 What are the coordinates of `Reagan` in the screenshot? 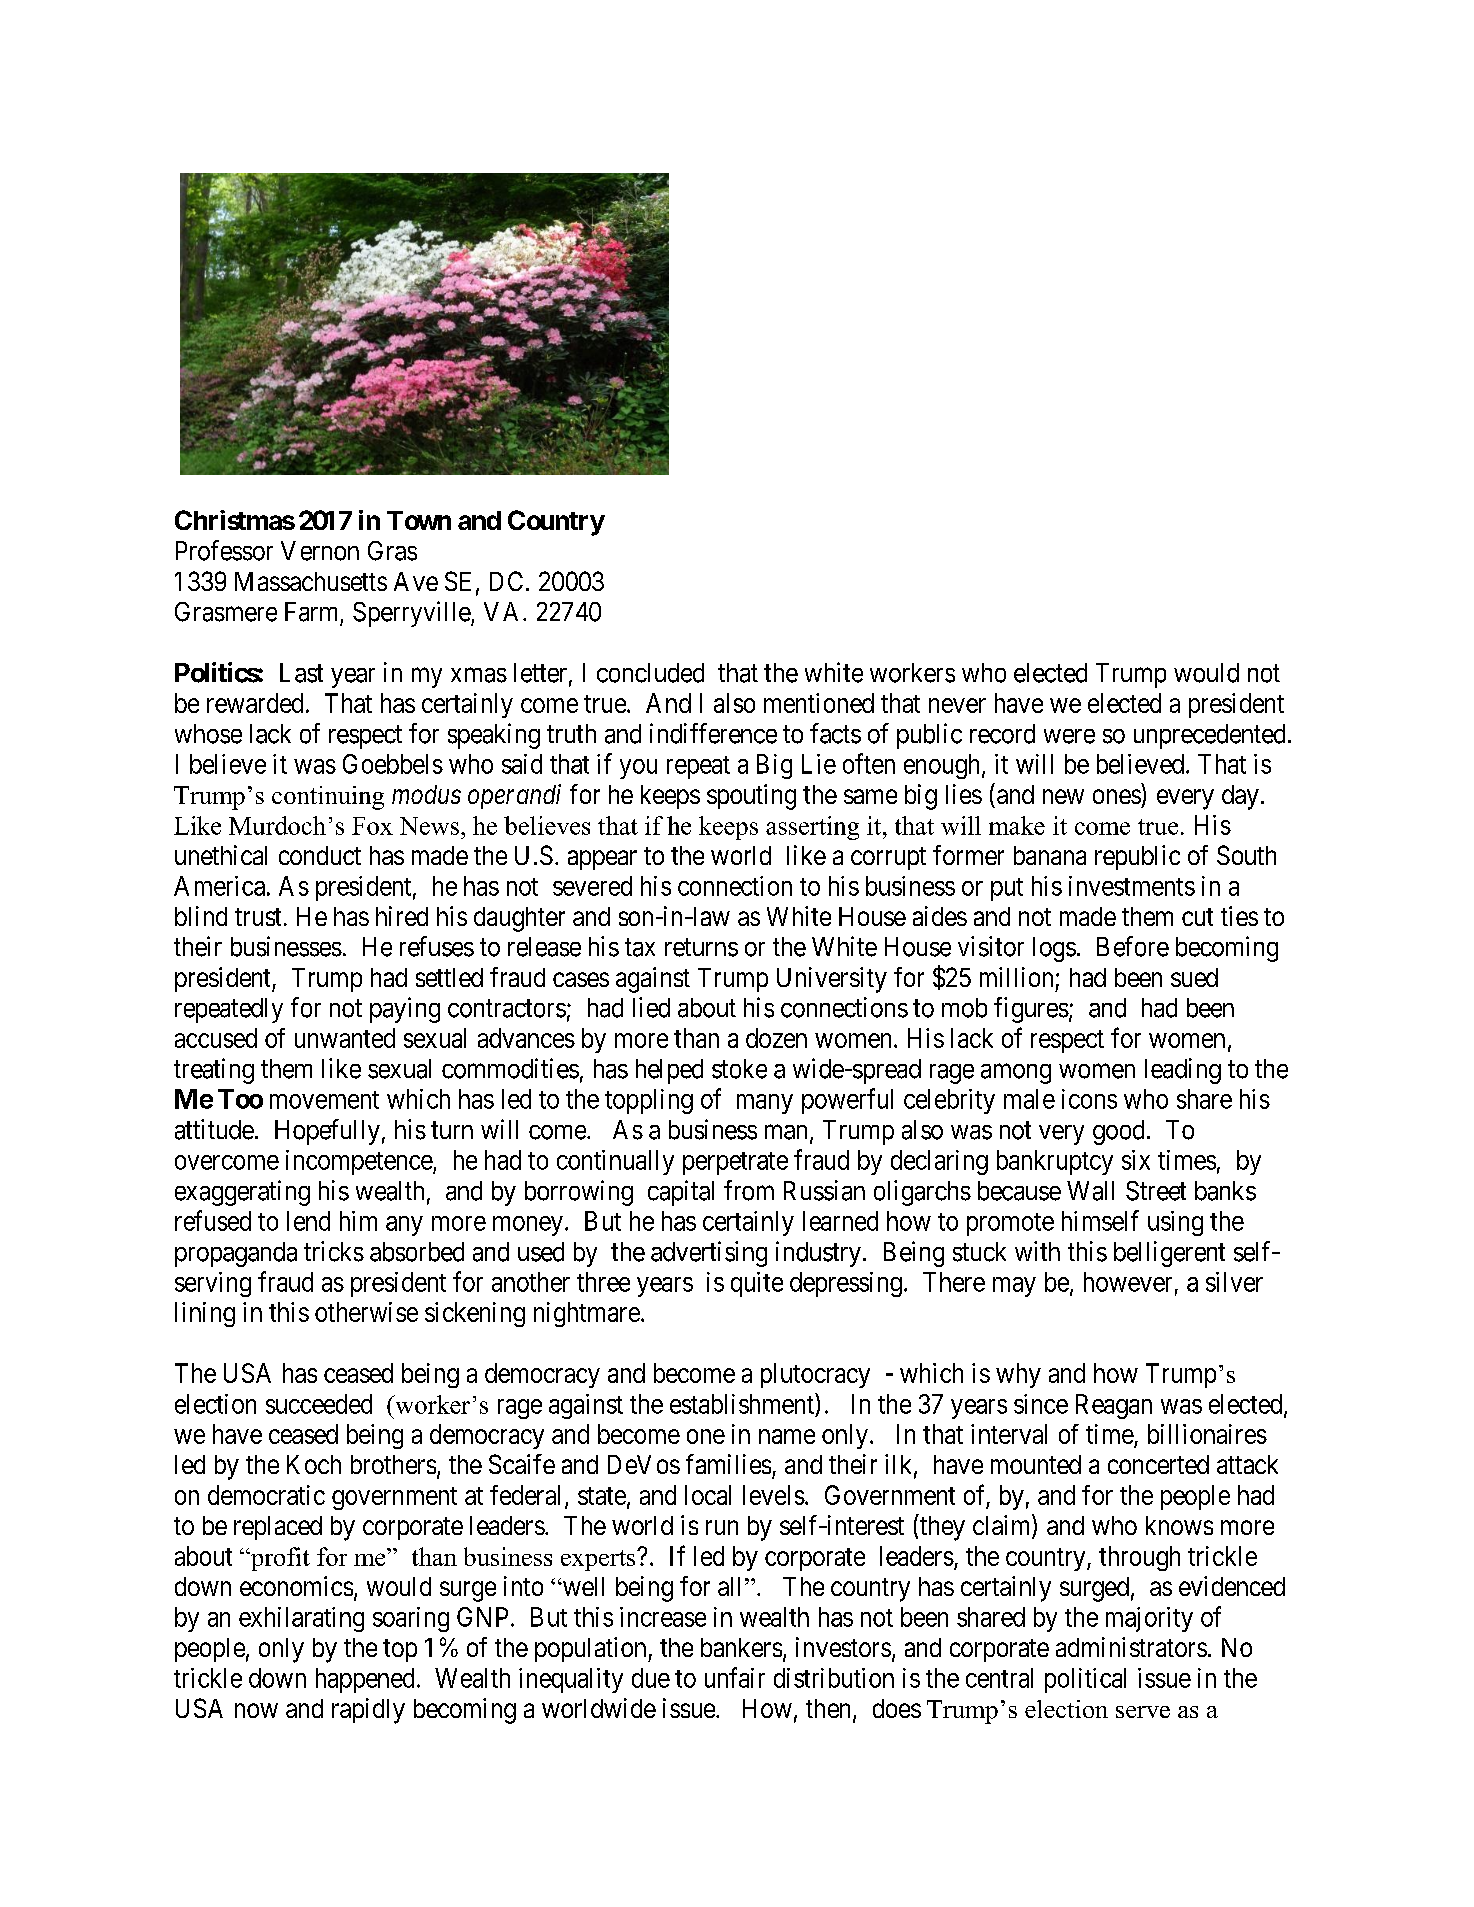 It's located at (1114, 1406).
